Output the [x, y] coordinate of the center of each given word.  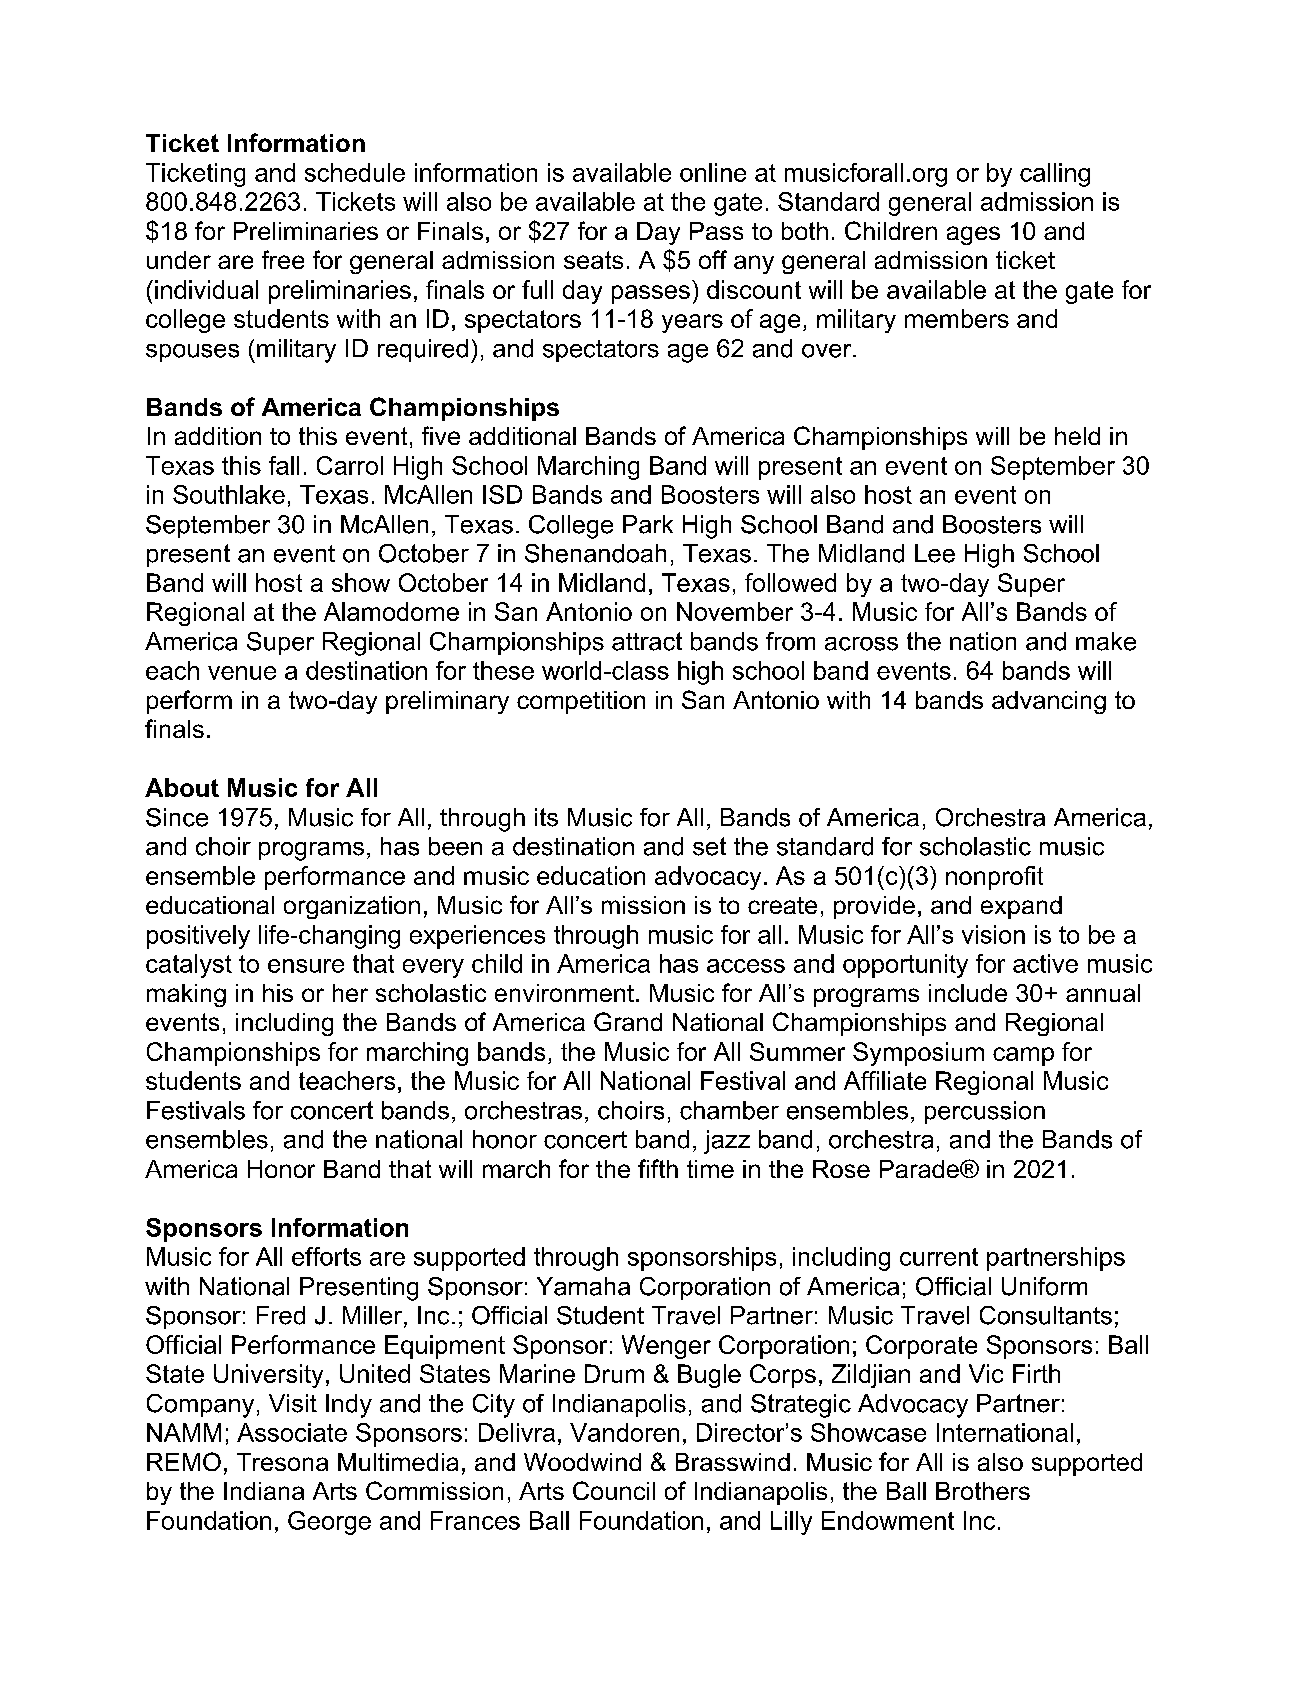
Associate [292, 1432]
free [283, 259]
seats [593, 260]
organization [352, 907]
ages [973, 235]
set [709, 846]
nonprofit [994, 878]
